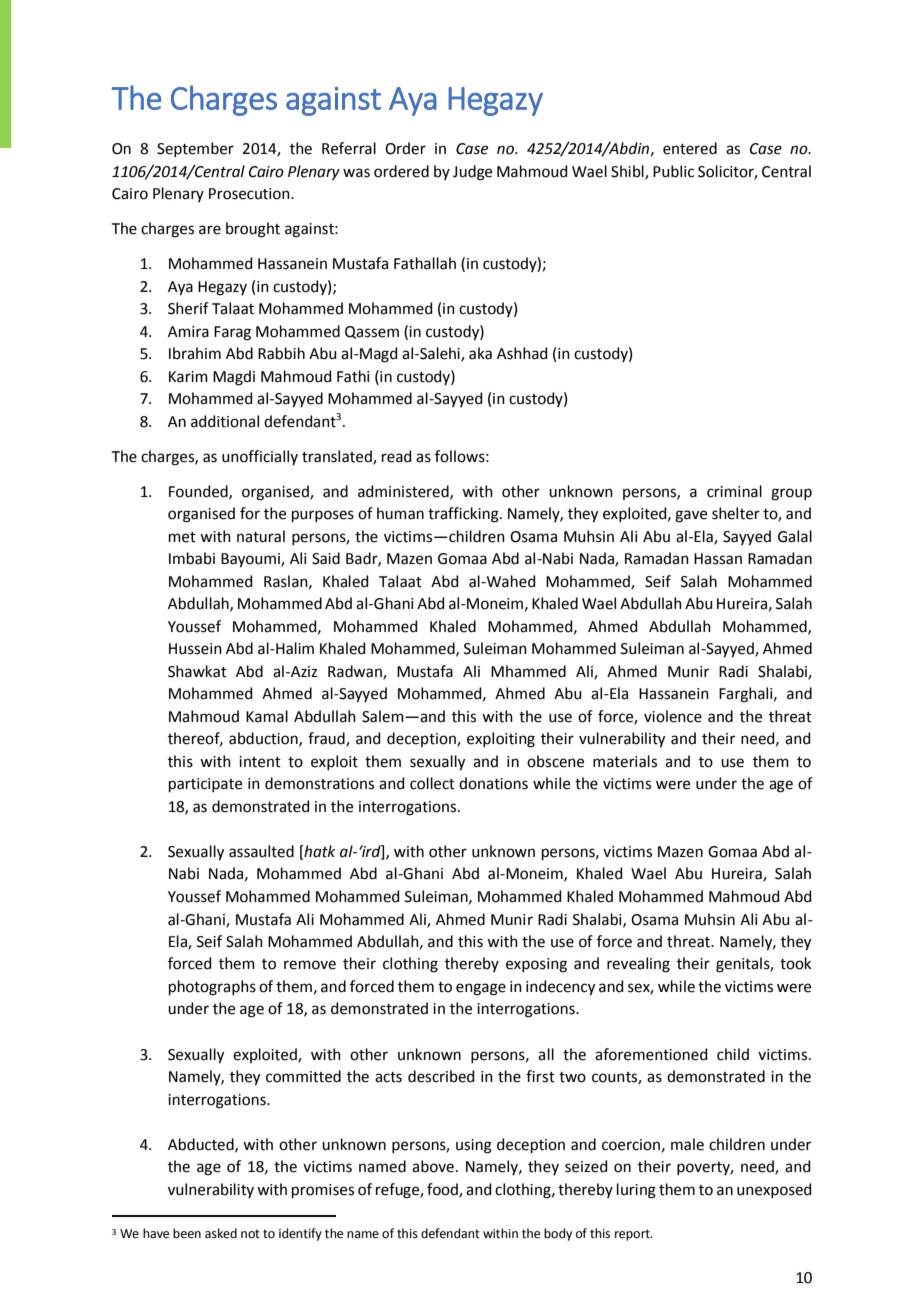  Describe the element at coordinates (443, 1190) in the screenshot. I see `food` at that location.
